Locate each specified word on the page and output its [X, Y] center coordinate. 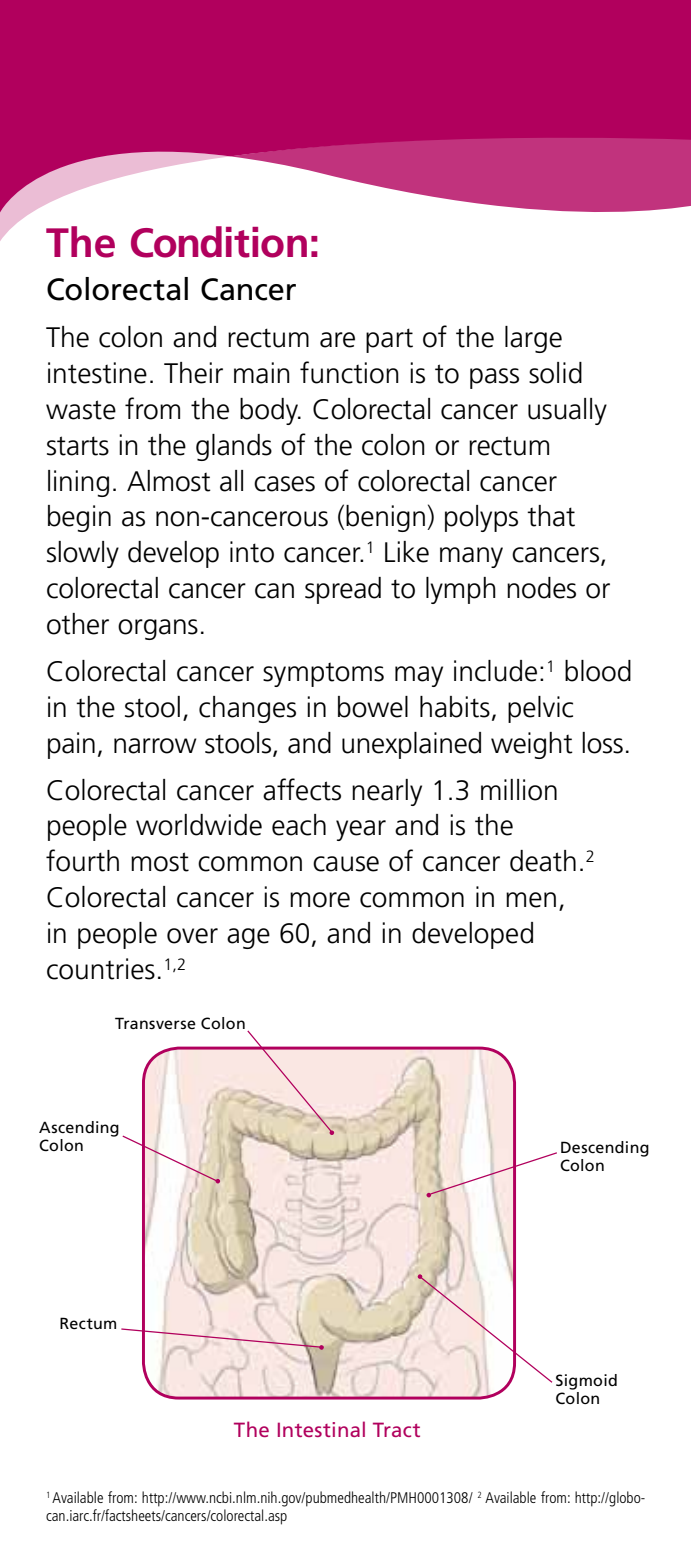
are [337, 340]
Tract [396, 1429]
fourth [82, 860]
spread [343, 590]
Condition [219, 242]
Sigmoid [586, 1382]
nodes [541, 588]
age [248, 938]
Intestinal [321, 1429]
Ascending [79, 1129]
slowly [83, 554]
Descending [605, 1149]
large [533, 339]
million [519, 790]
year [361, 830]
